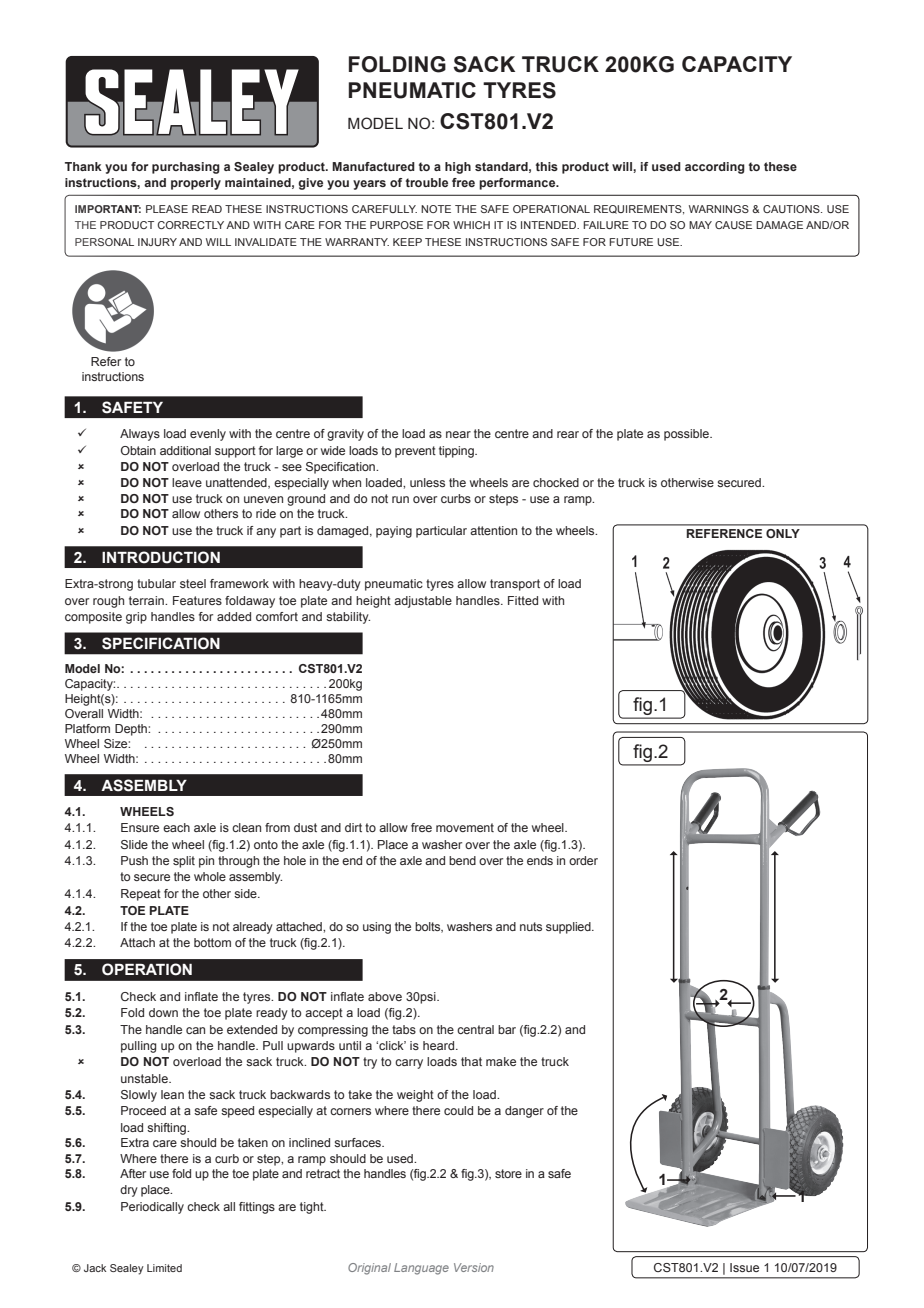  Describe the element at coordinates (457, 452) in the image. I see `tipping` at that location.
